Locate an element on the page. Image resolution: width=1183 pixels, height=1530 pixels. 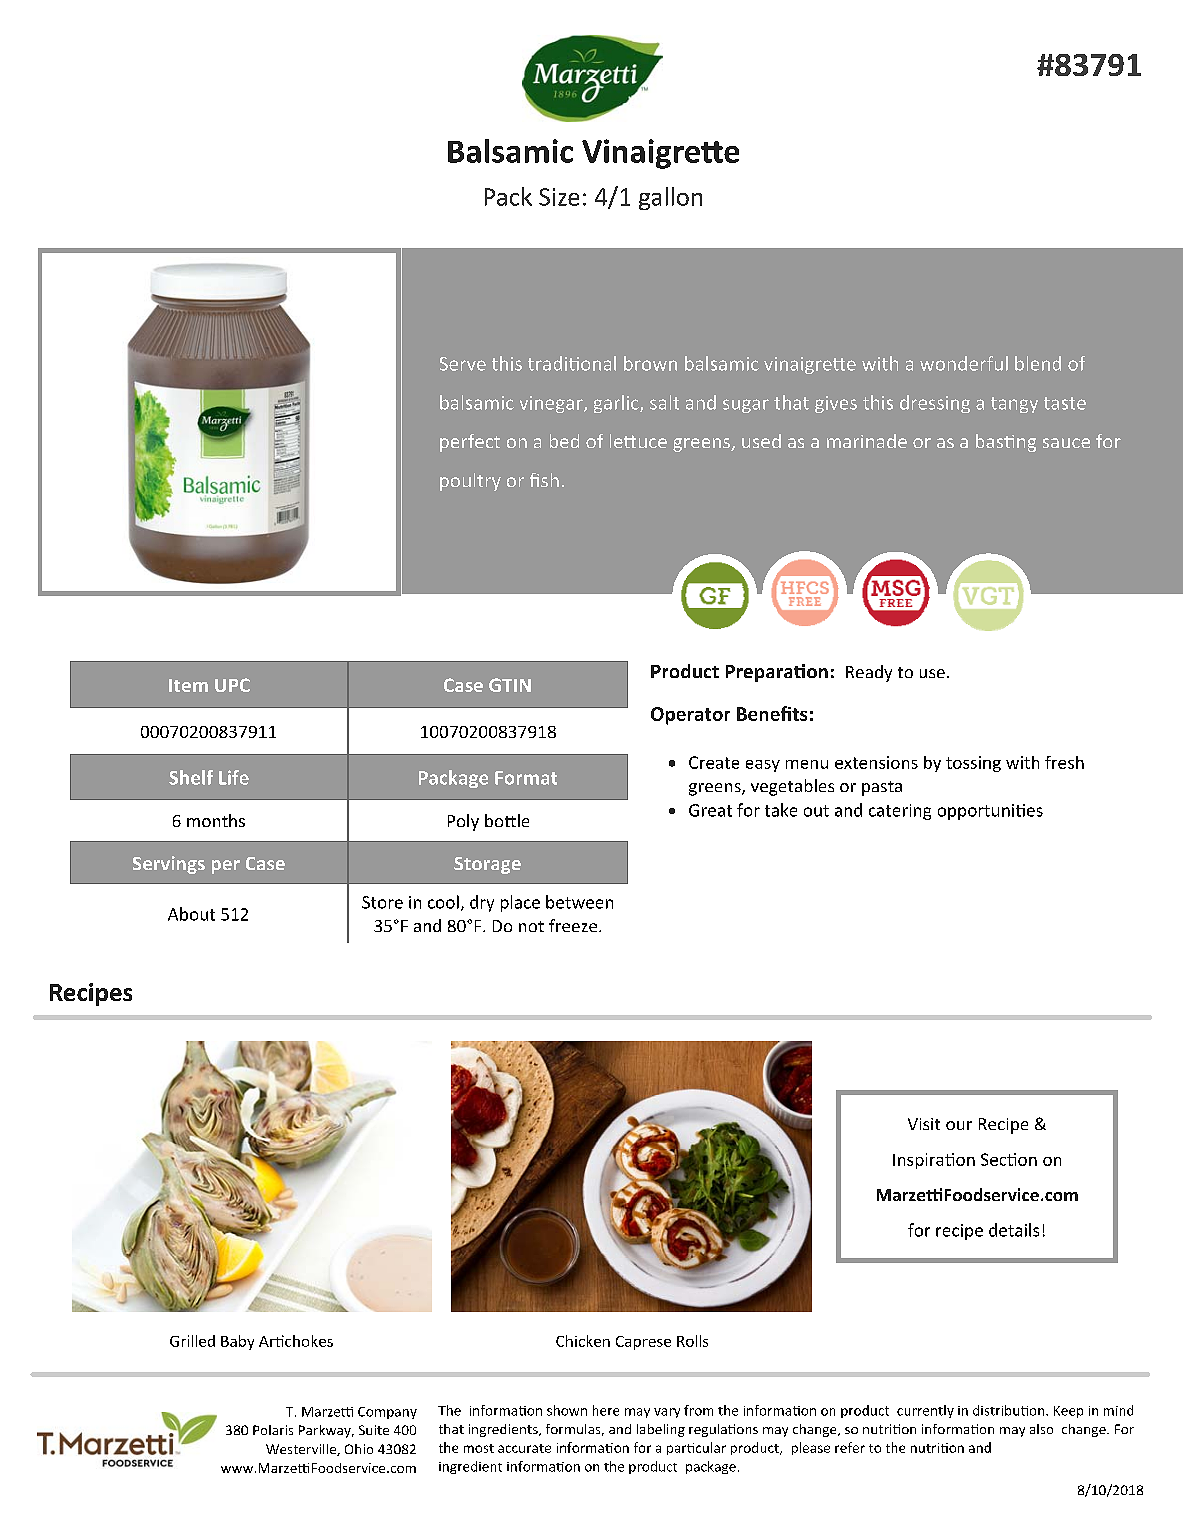
Operator is located at coordinates (690, 716).
